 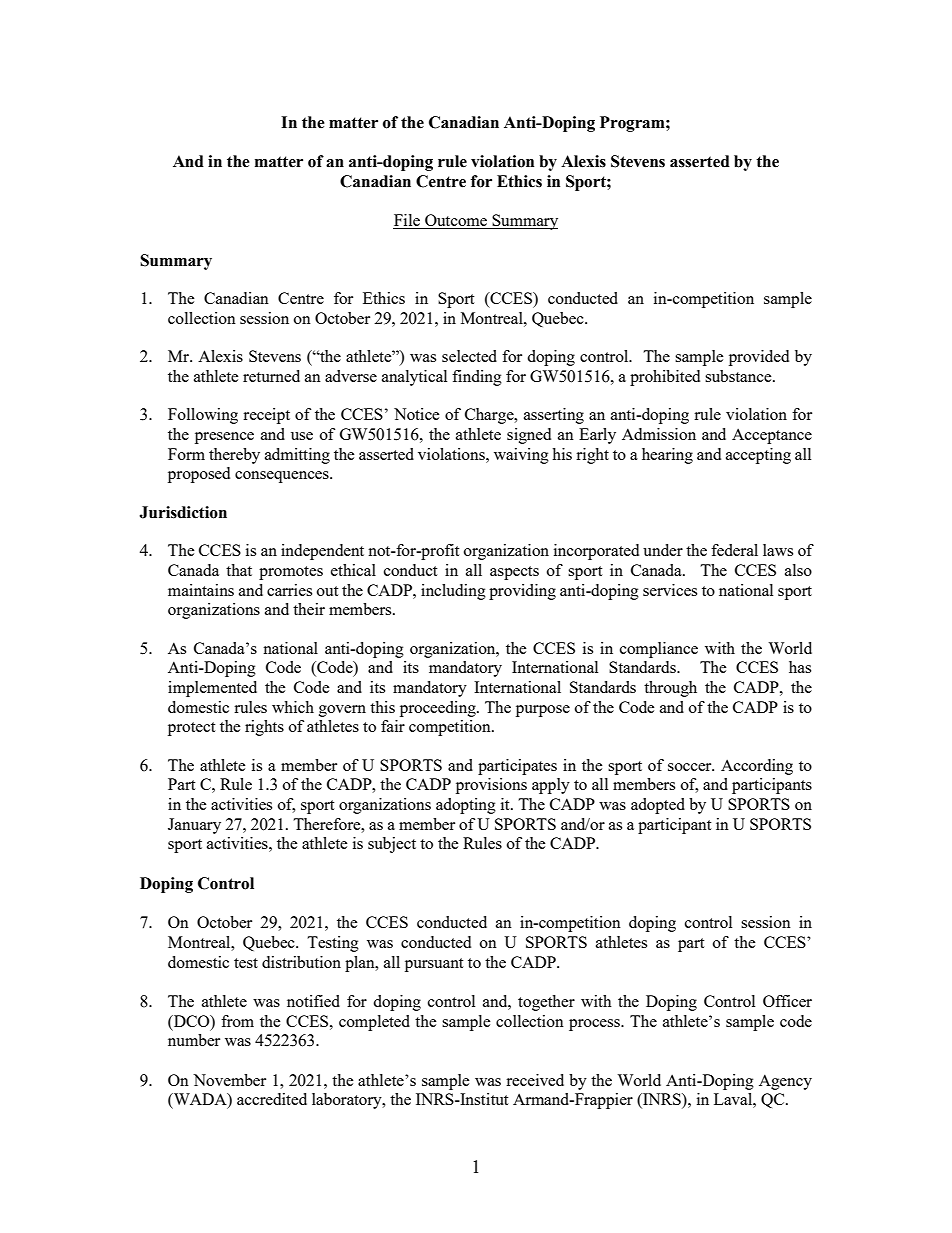 What do you see at coordinates (439, 709) in the page?
I see `proceeding` at bounding box center [439, 709].
